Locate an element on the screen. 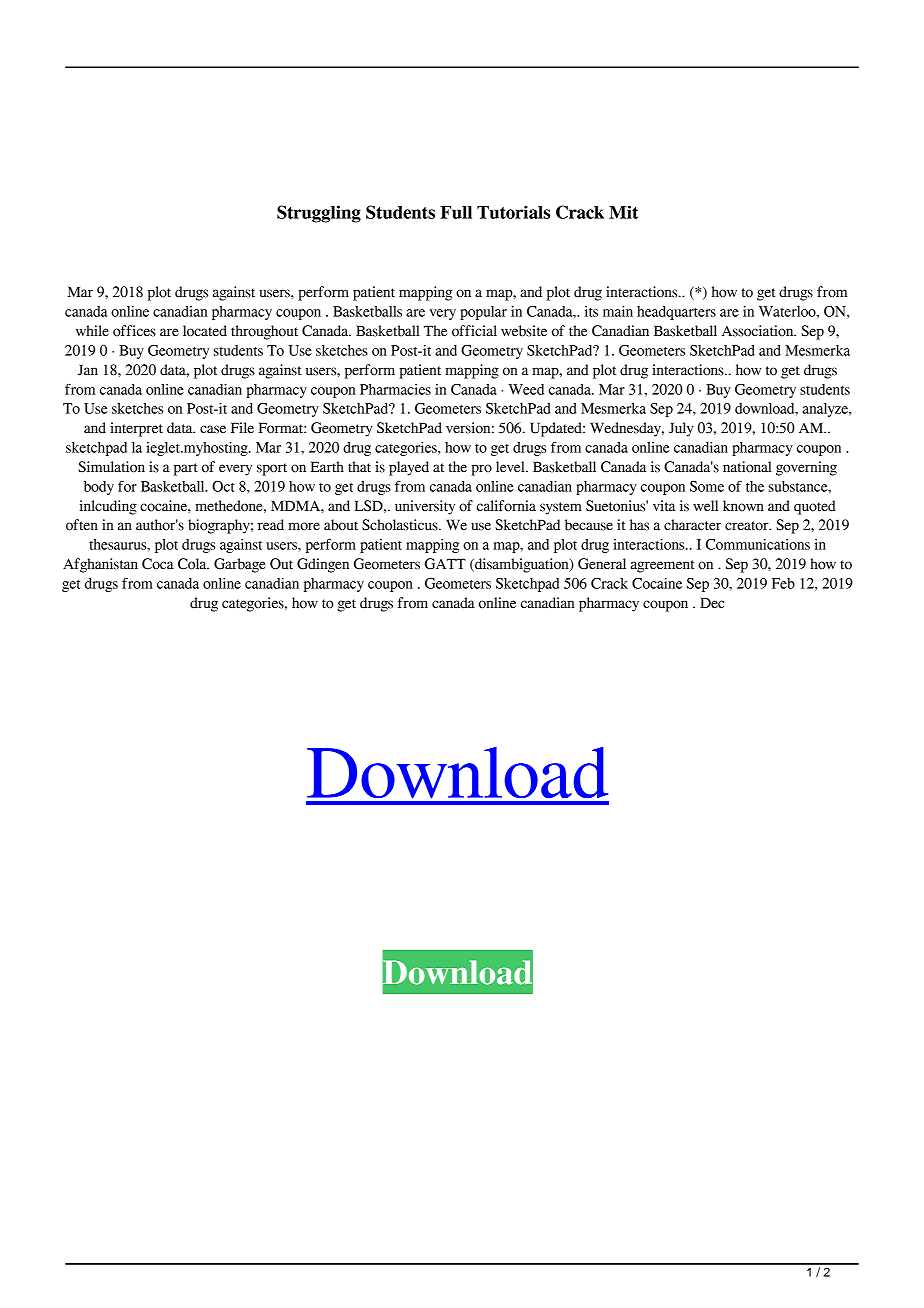 Image resolution: width=924 pixels, height=1308 pixels. Dec is located at coordinates (712, 603).
